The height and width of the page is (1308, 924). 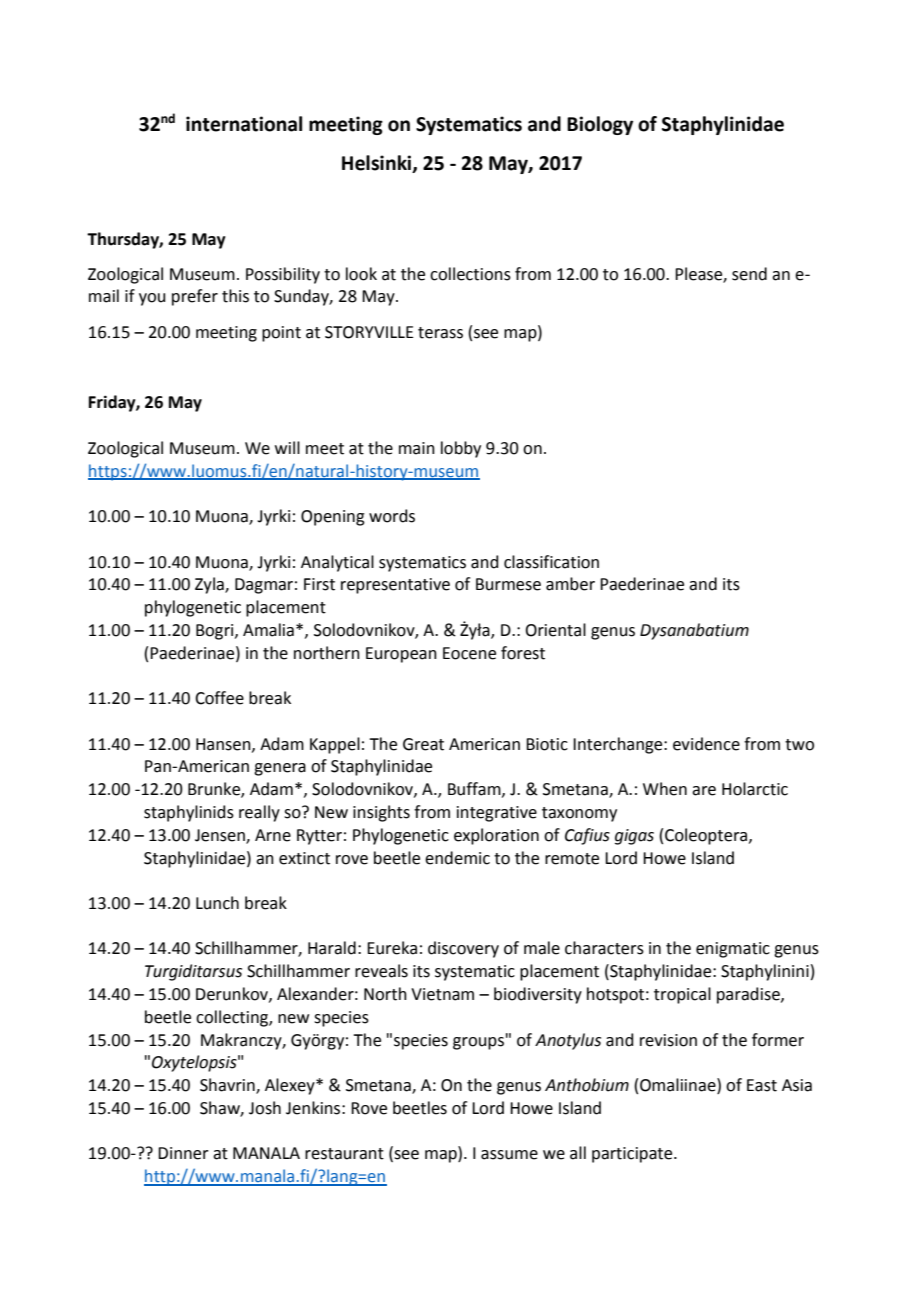 What do you see at coordinates (551, 562) in the page?
I see `classification` at bounding box center [551, 562].
